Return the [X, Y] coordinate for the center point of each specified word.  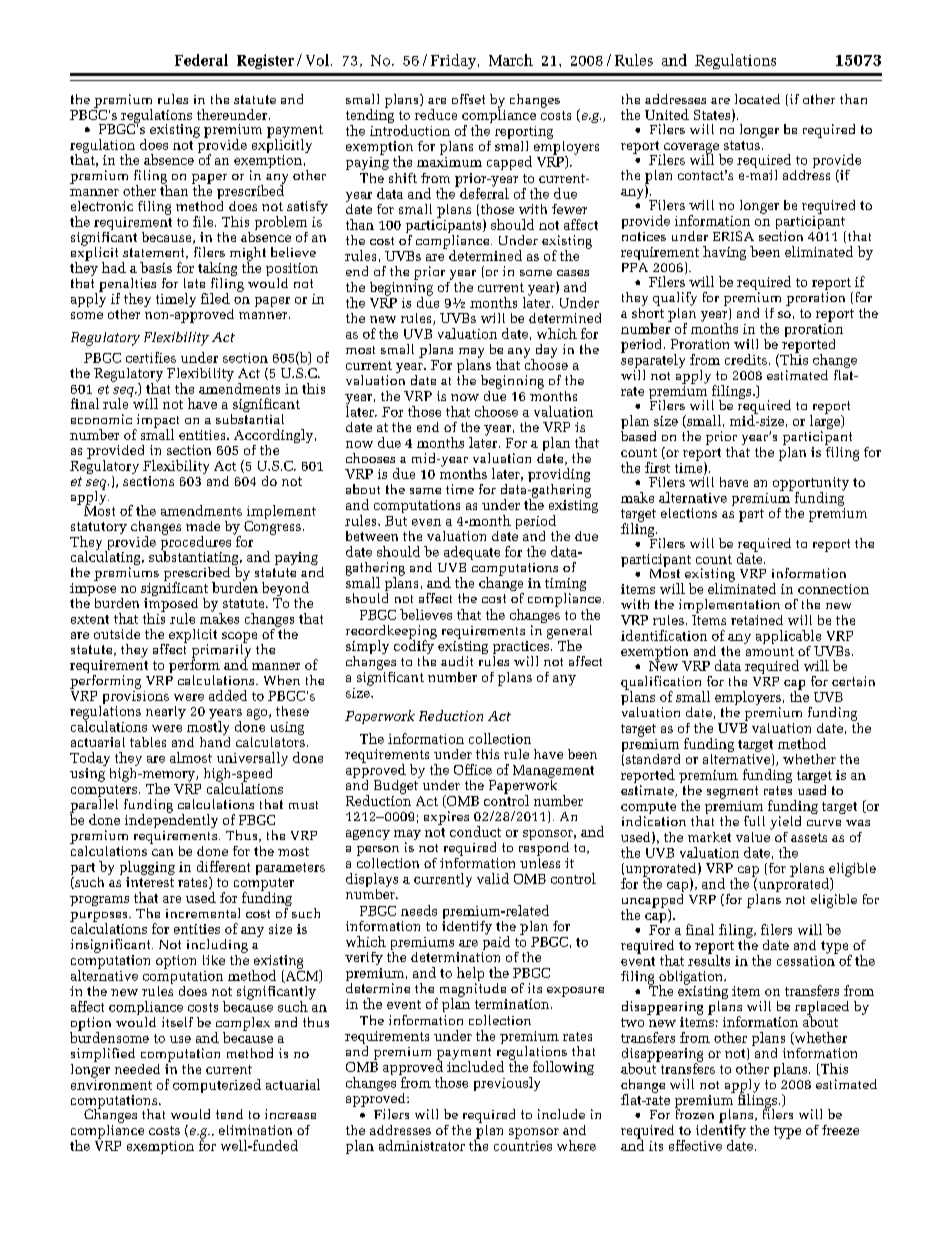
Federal [201, 60]
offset [468, 99]
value [754, 835]
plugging [147, 868]
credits [746, 359]
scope [239, 638]
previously [507, 1084]
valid [493, 878]
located [757, 99]
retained [757, 620]
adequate [472, 553]
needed [137, 1069]
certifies [151, 357]
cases [573, 273]
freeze [840, 1130]
